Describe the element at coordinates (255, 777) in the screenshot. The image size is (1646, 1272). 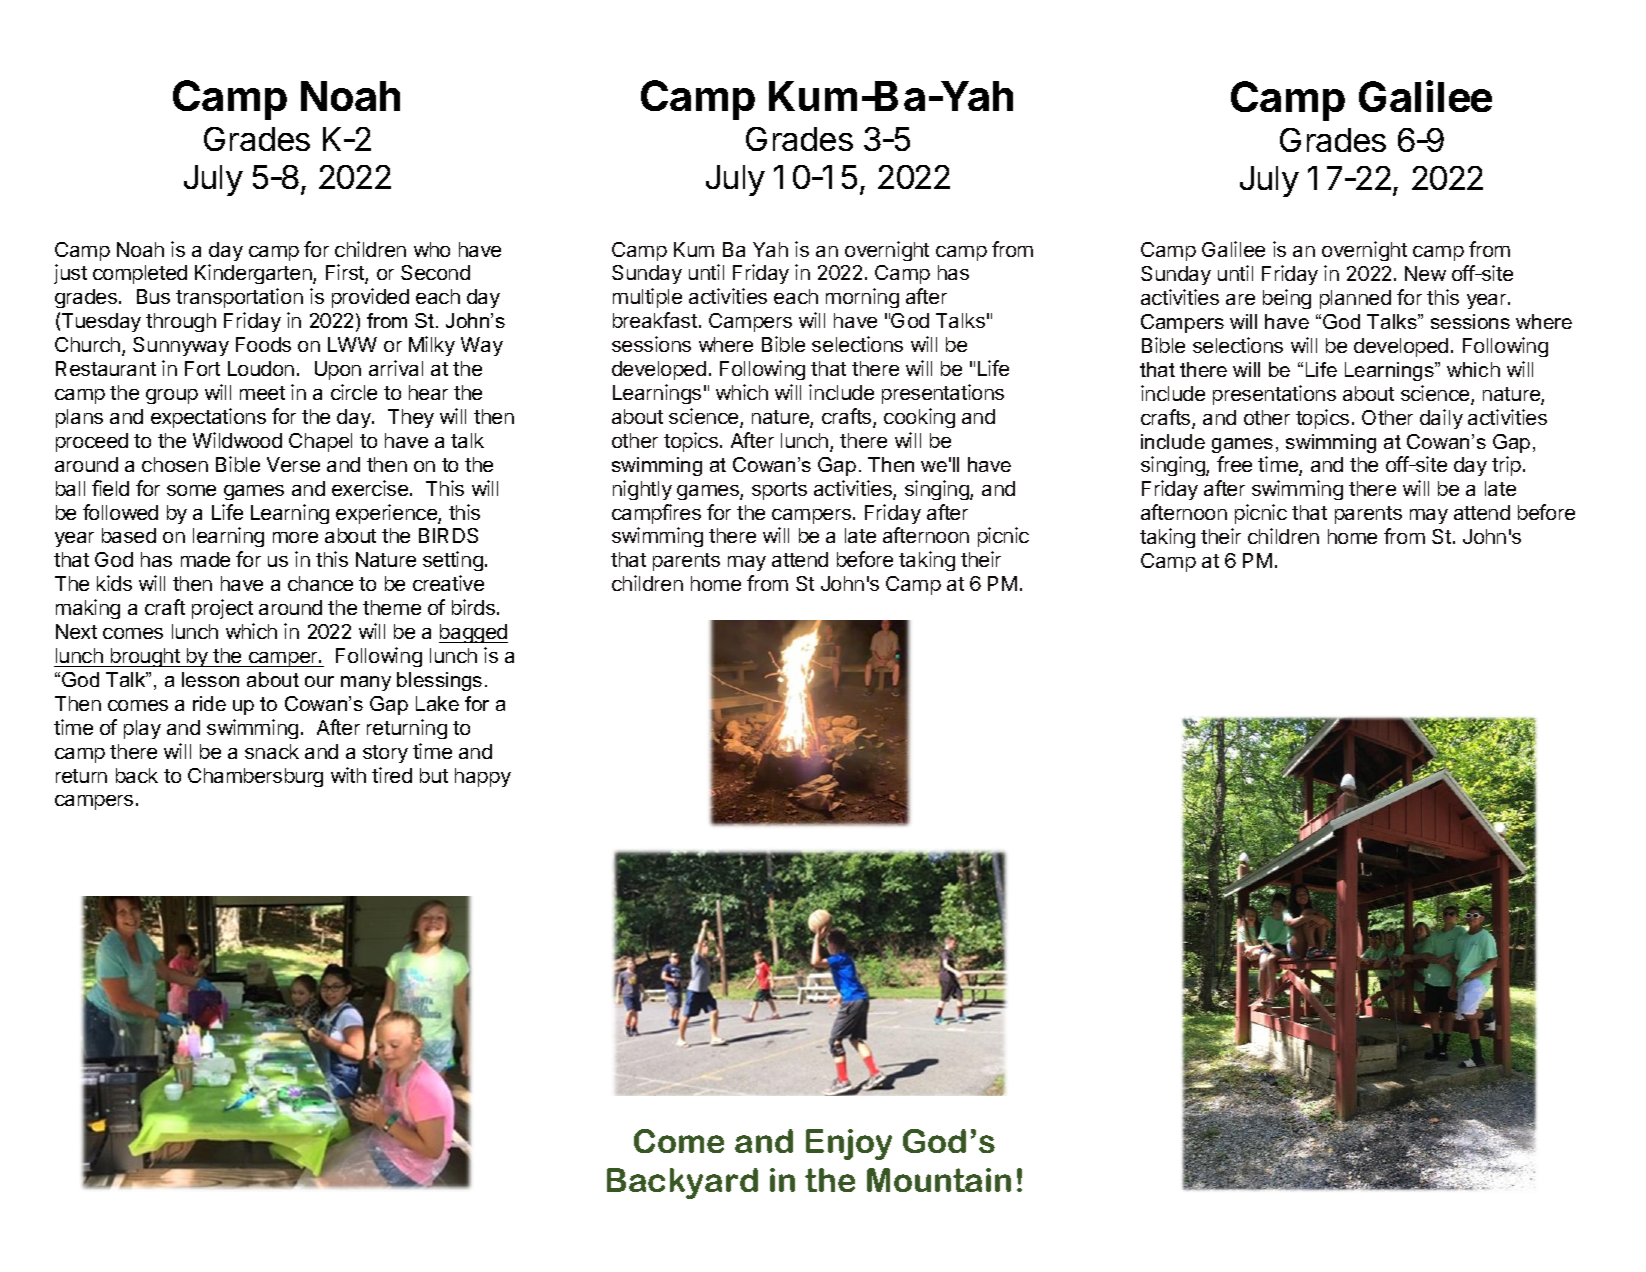
I see `Chambersburg` at that location.
